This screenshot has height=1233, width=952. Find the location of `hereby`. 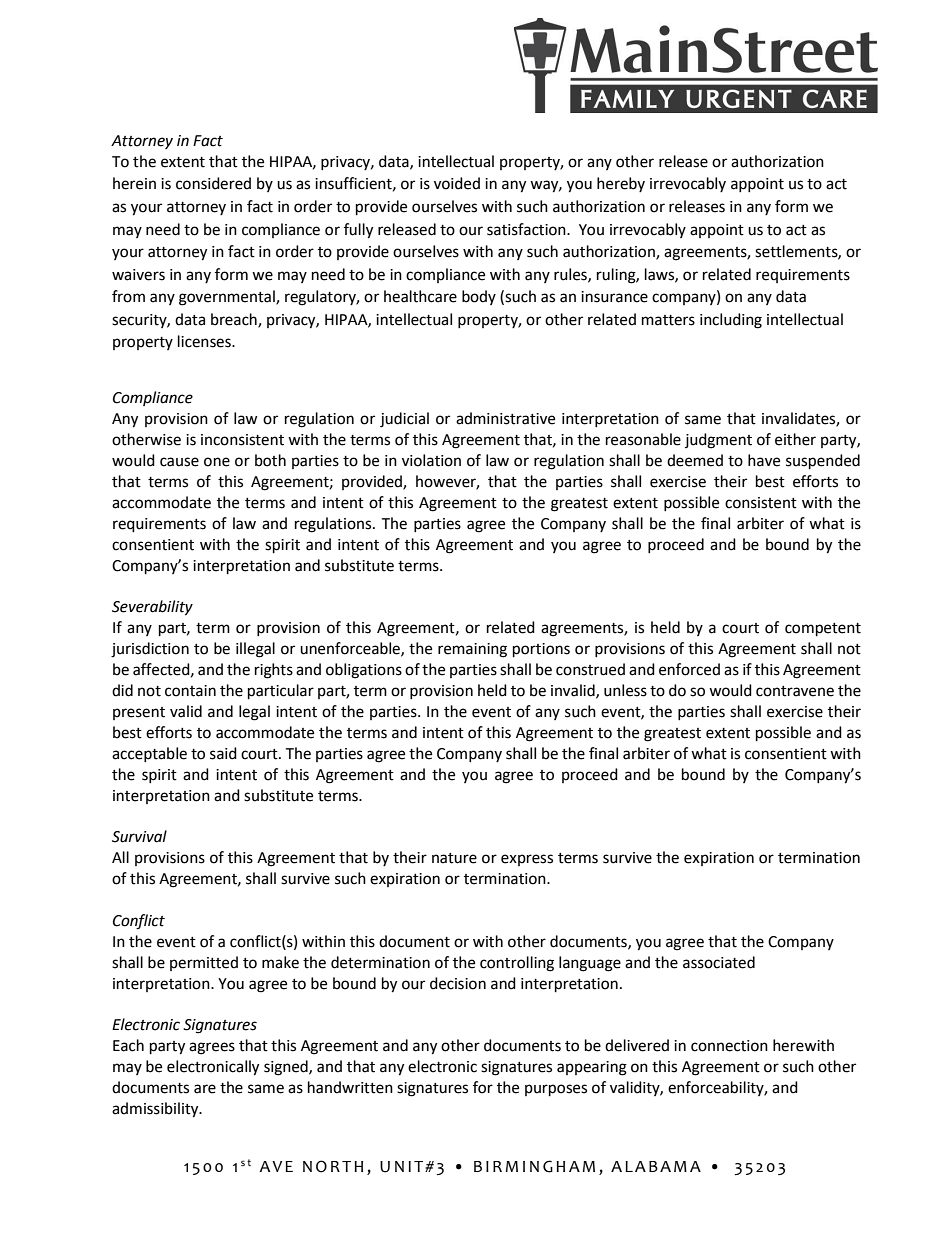

hereby is located at coordinates (621, 184).
